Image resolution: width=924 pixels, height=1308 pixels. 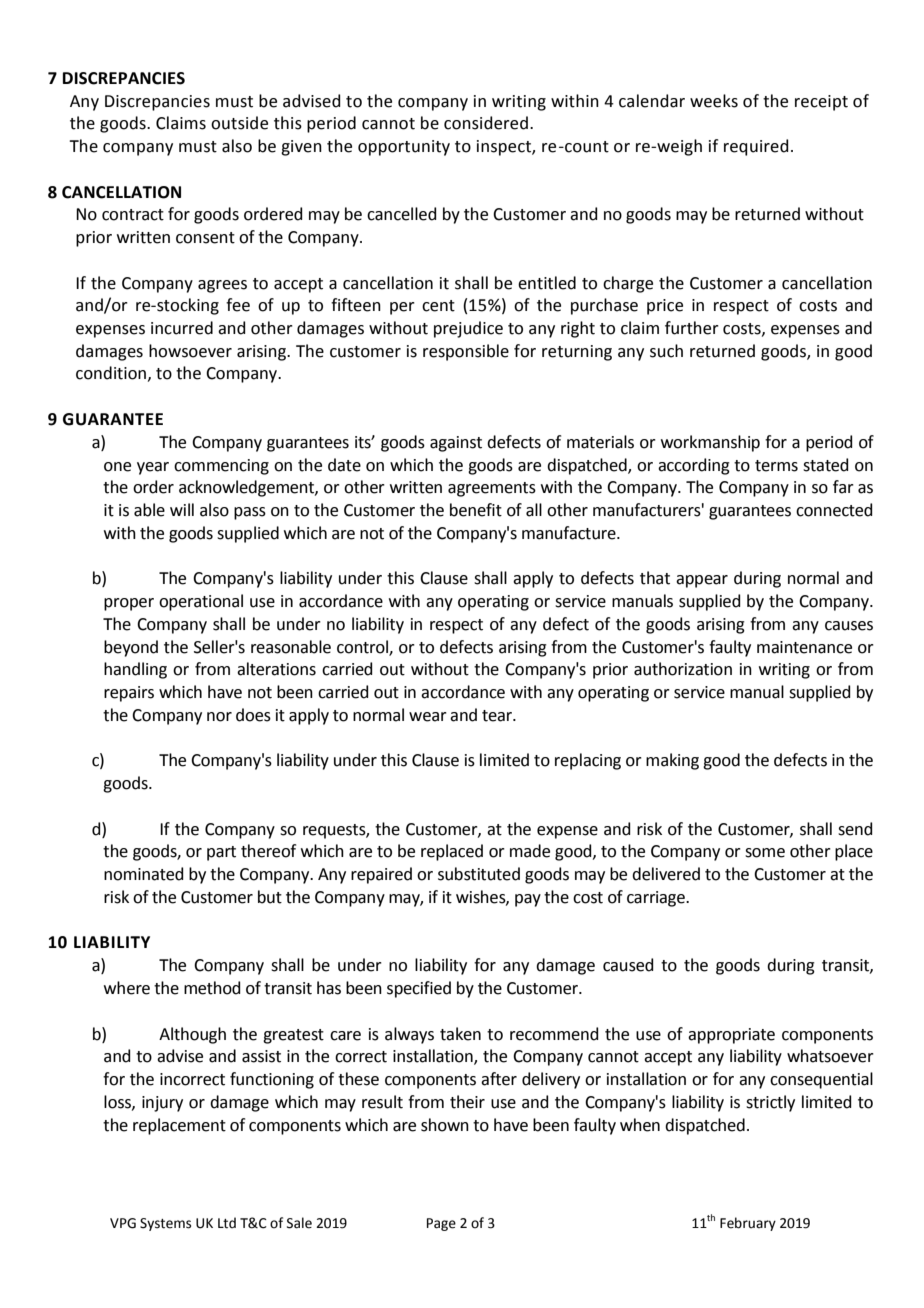 What do you see at coordinates (135, 670) in the document?
I see `handling` at bounding box center [135, 670].
